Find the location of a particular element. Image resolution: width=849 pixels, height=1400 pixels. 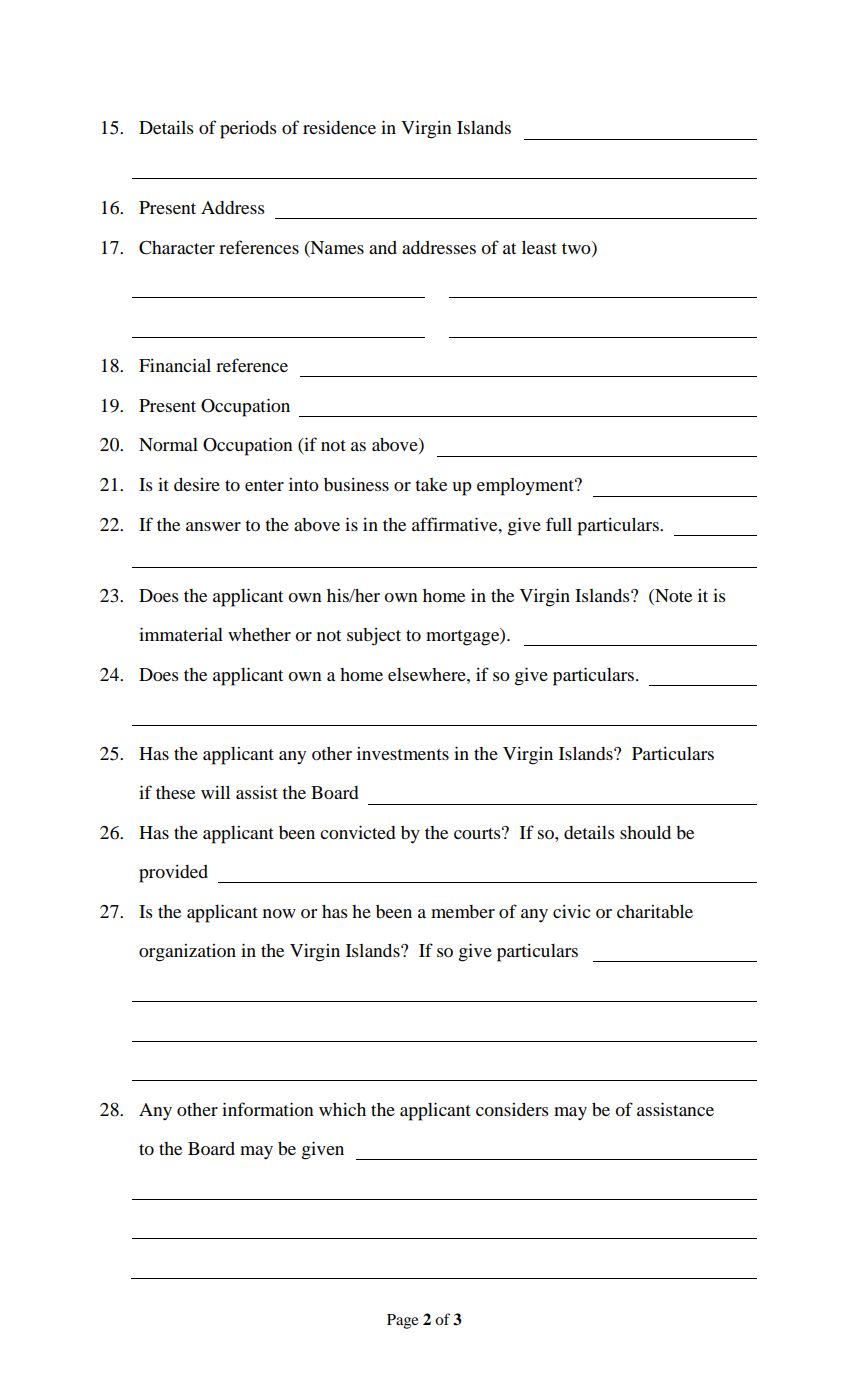

information is located at coordinates (268, 1109).
